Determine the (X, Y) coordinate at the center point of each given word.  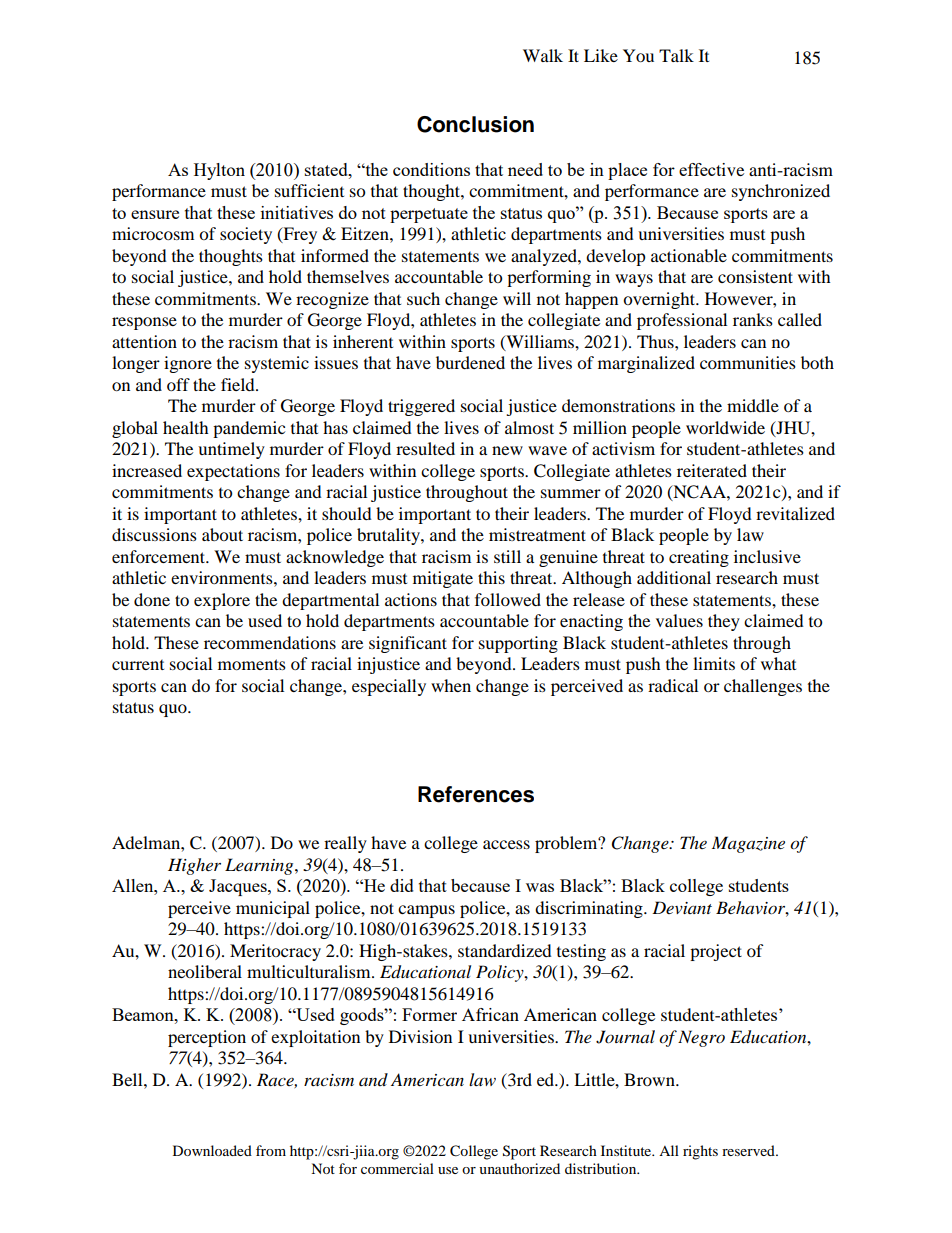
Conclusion (475, 124)
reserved (749, 1150)
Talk (676, 55)
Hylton (219, 171)
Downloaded (212, 1150)
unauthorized (519, 1168)
